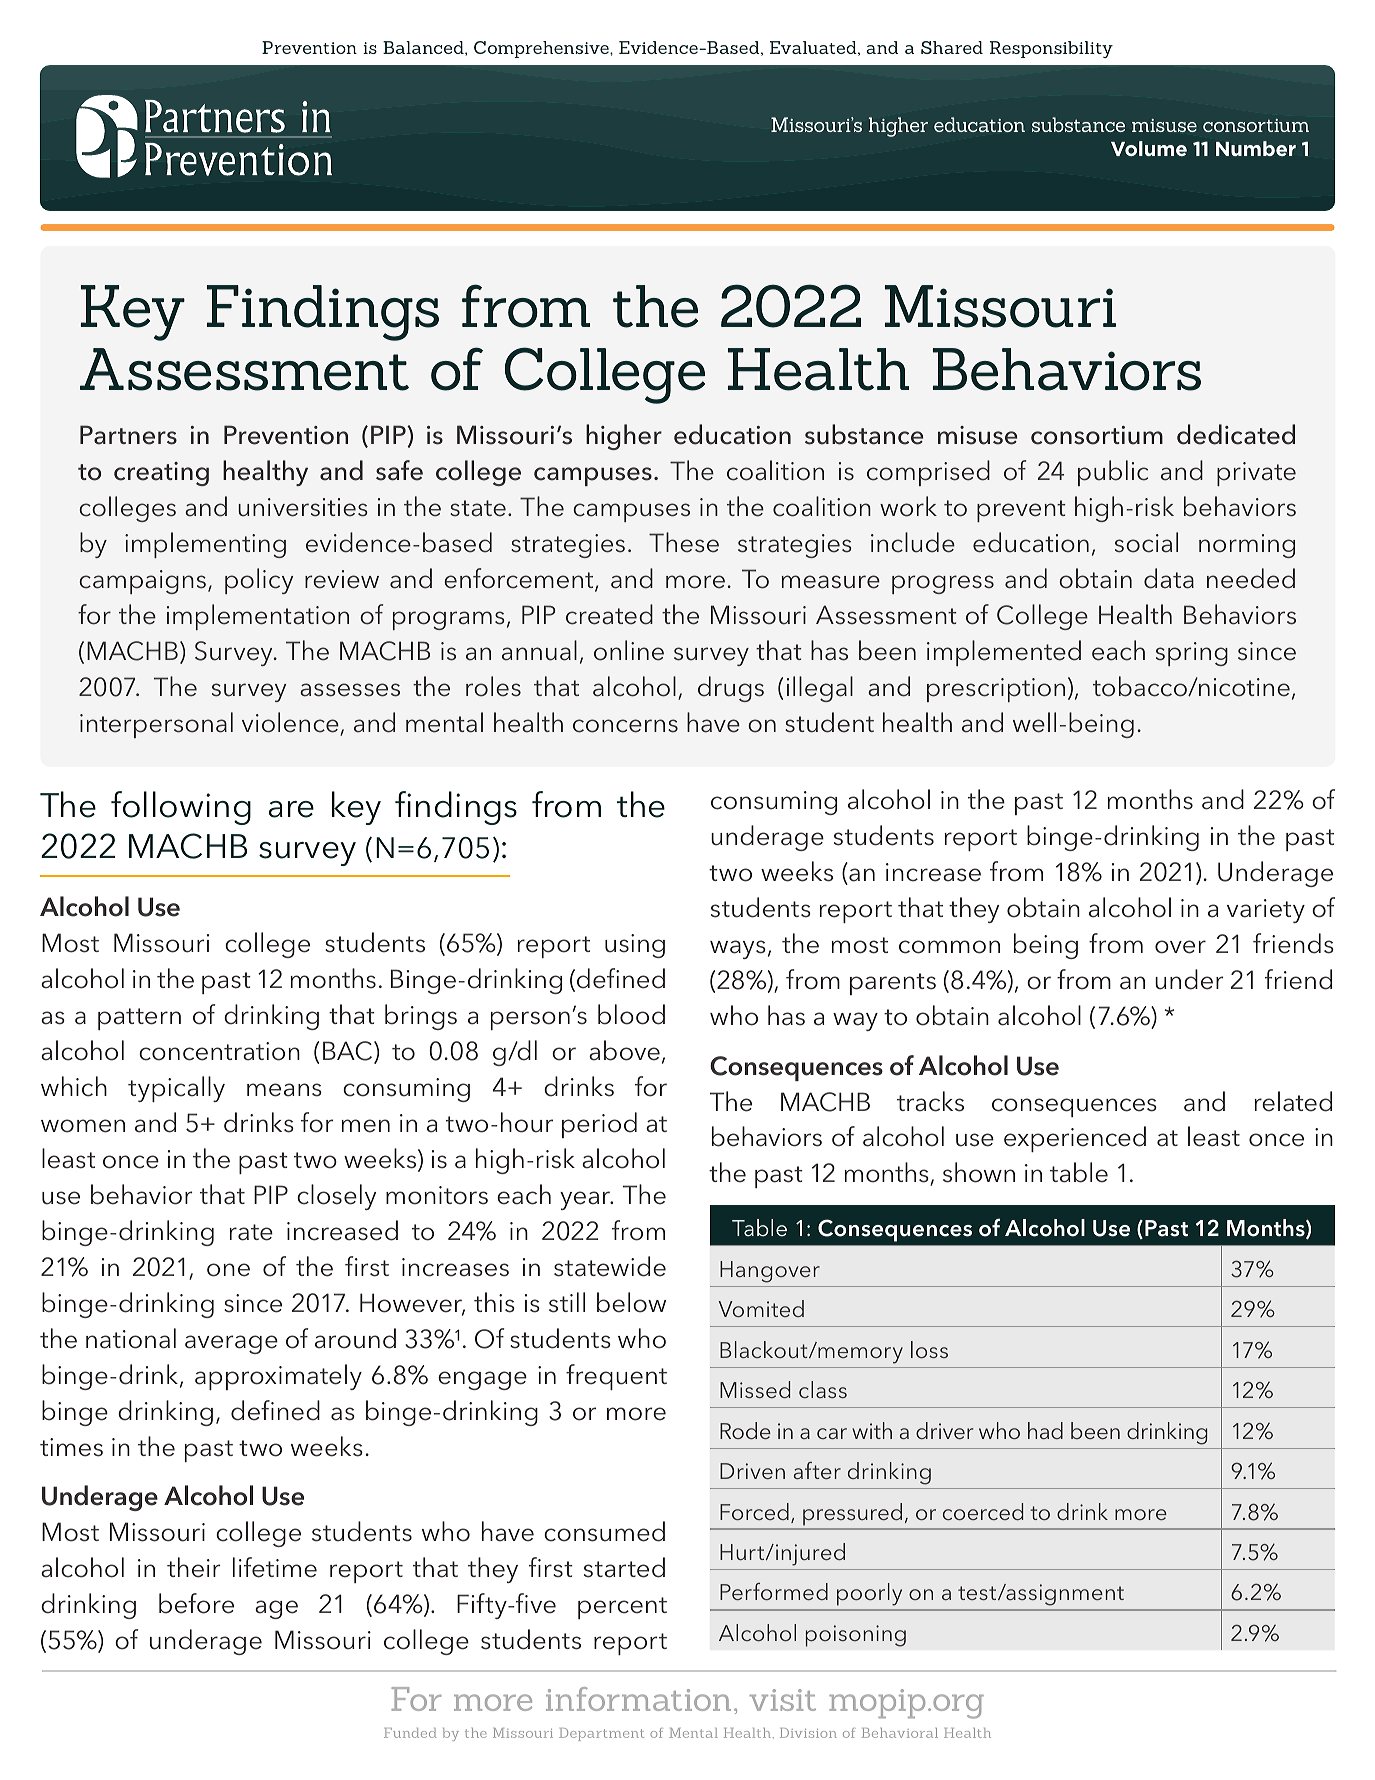 The height and width of the page is (1780, 1375). Describe the element at coordinates (542, 49) in the page. I see `Comprehensive` at that location.
